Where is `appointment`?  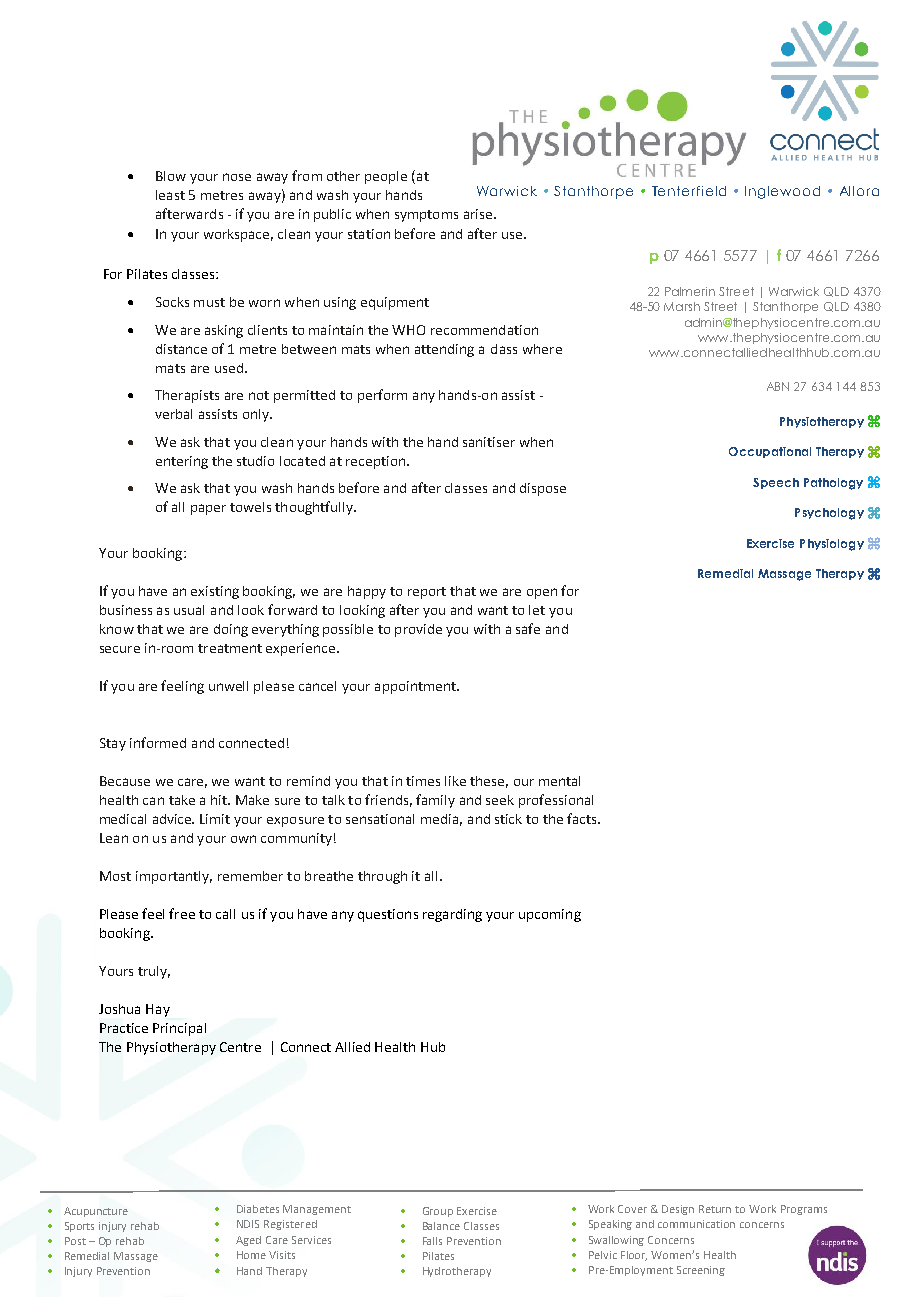
appointment is located at coordinates (416, 687).
